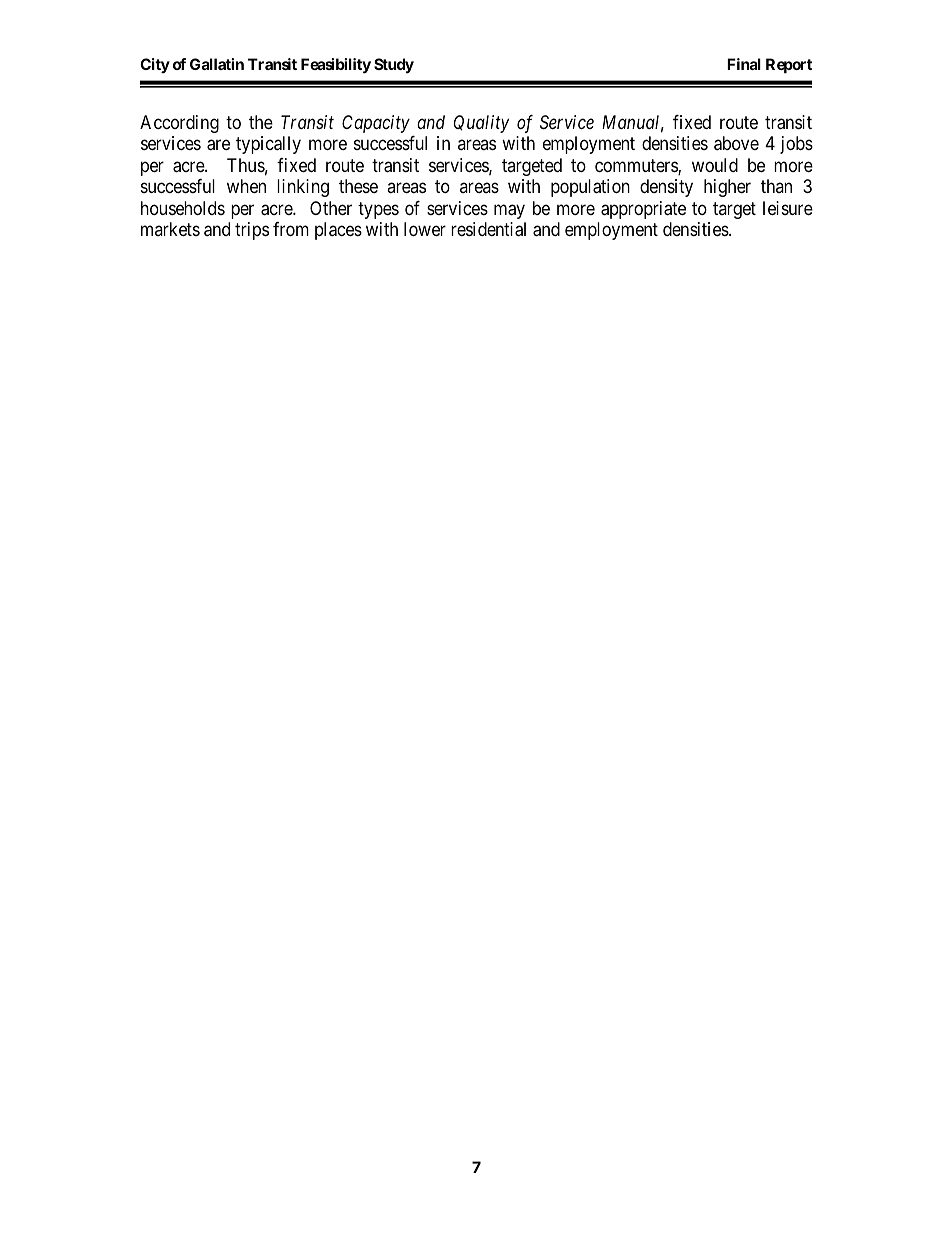  Describe the element at coordinates (252, 231) in the image. I see `trips` at that location.
